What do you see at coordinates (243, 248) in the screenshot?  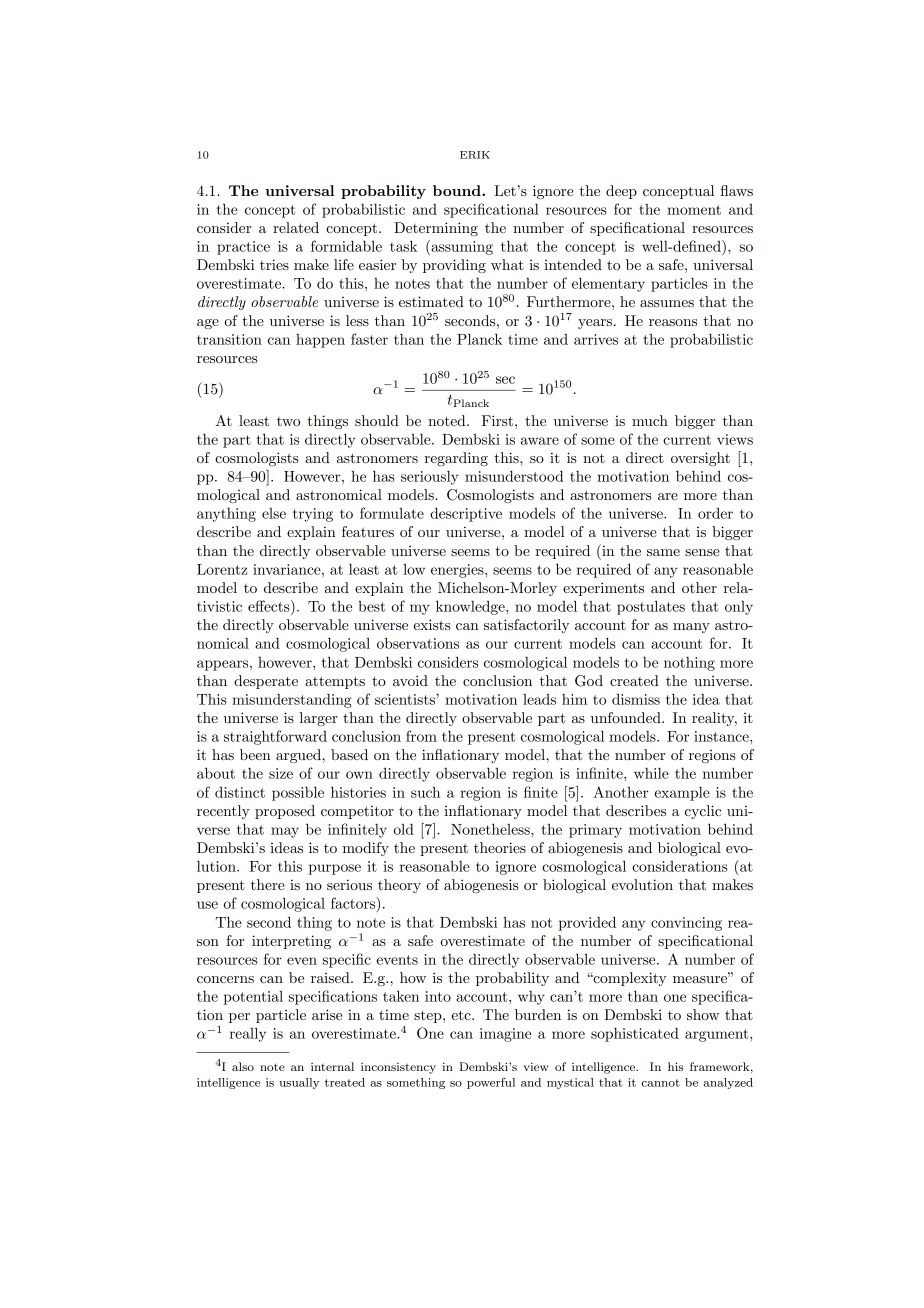 I see `practice` at bounding box center [243, 248].
